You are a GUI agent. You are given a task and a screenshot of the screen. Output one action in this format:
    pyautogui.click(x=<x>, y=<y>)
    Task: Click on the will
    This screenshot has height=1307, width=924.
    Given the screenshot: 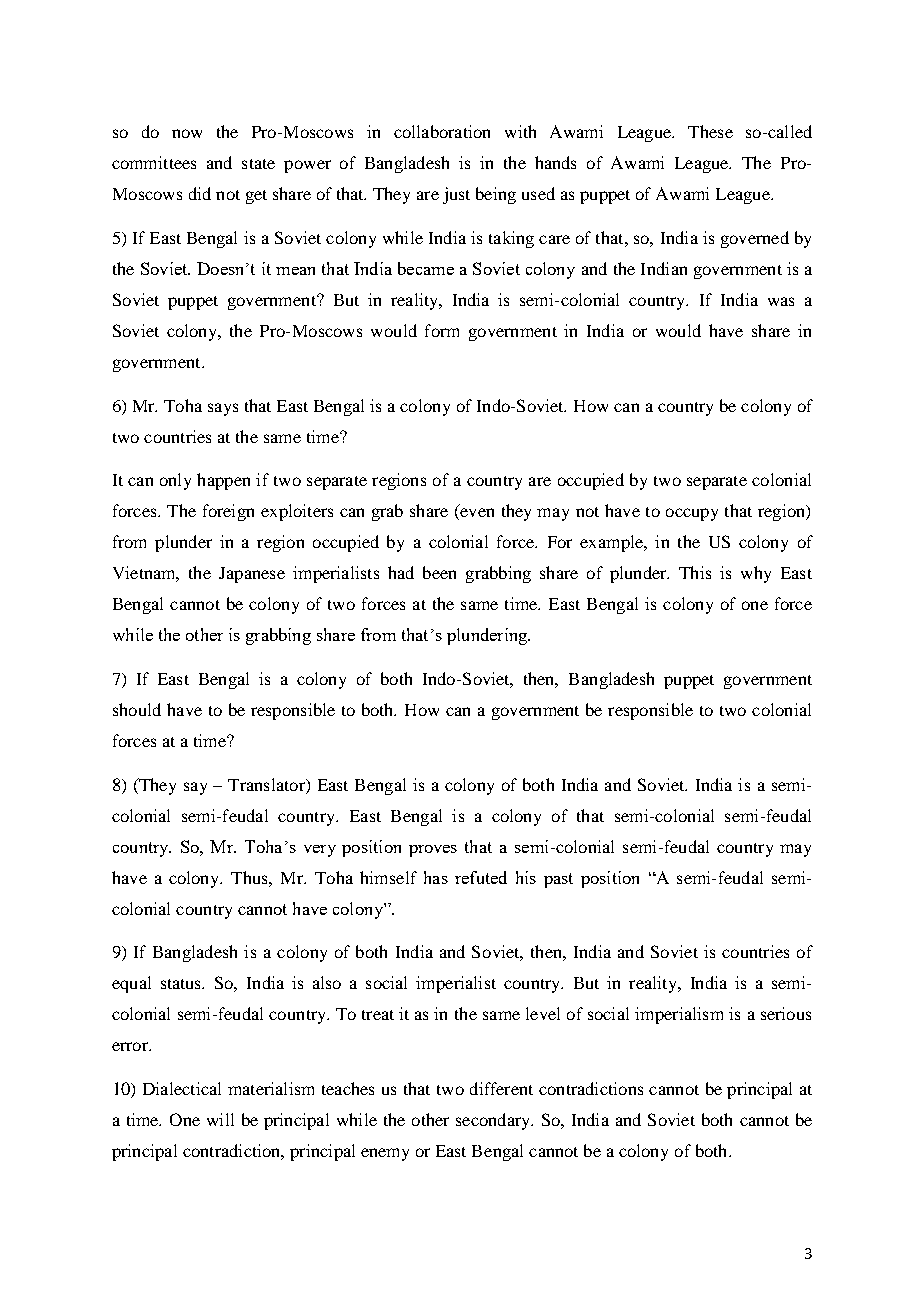 What is the action you would take?
    pyautogui.click(x=220, y=1119)
